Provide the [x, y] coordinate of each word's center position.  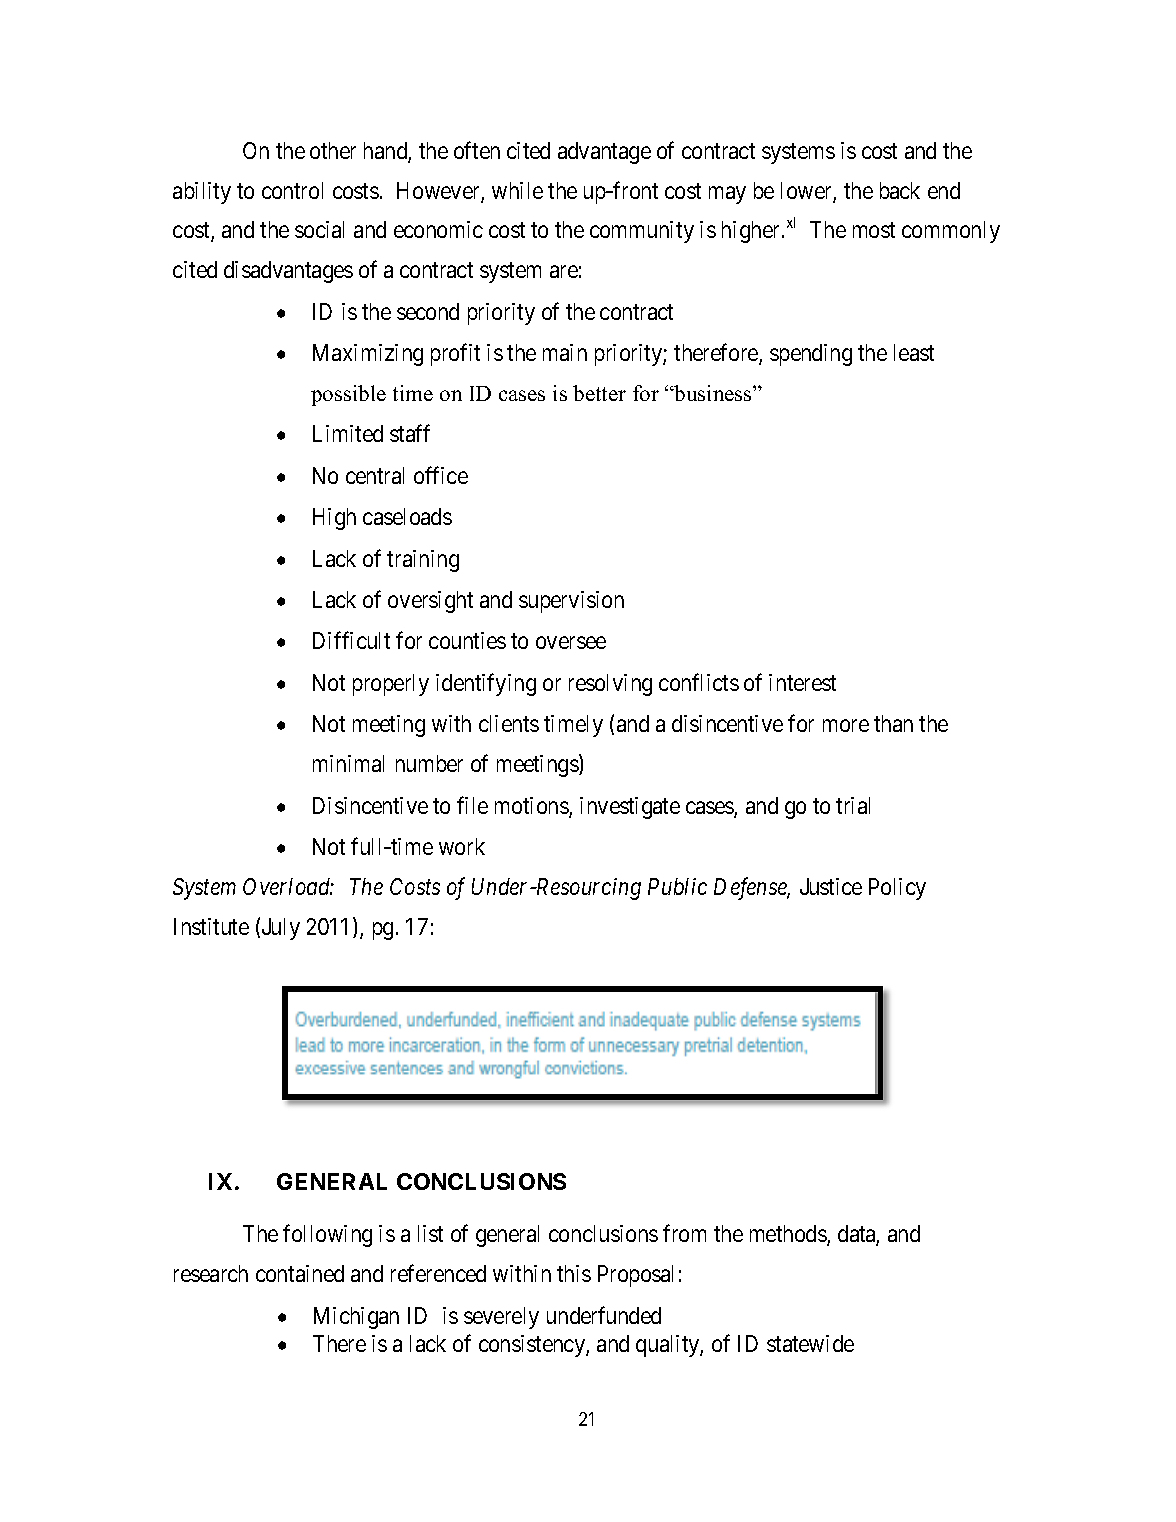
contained [300, 1273]
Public [677, 886]
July [281, 929]
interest [802, 682]
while [517, 190]
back [900, 190]
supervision [571, 602]
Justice [831, 886]
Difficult [351, 640]
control [292, 190]
